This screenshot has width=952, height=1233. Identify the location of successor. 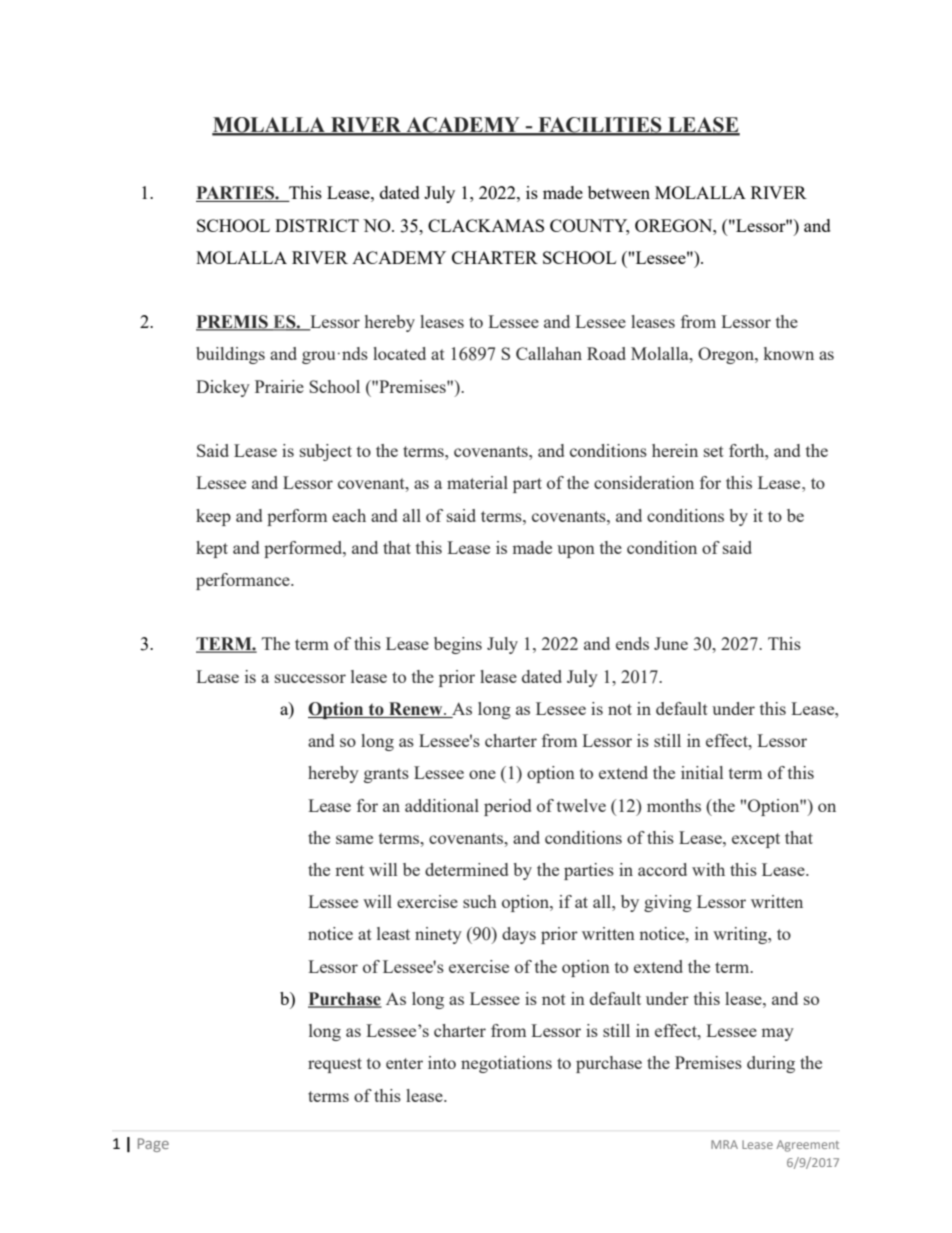
(310, 678).
